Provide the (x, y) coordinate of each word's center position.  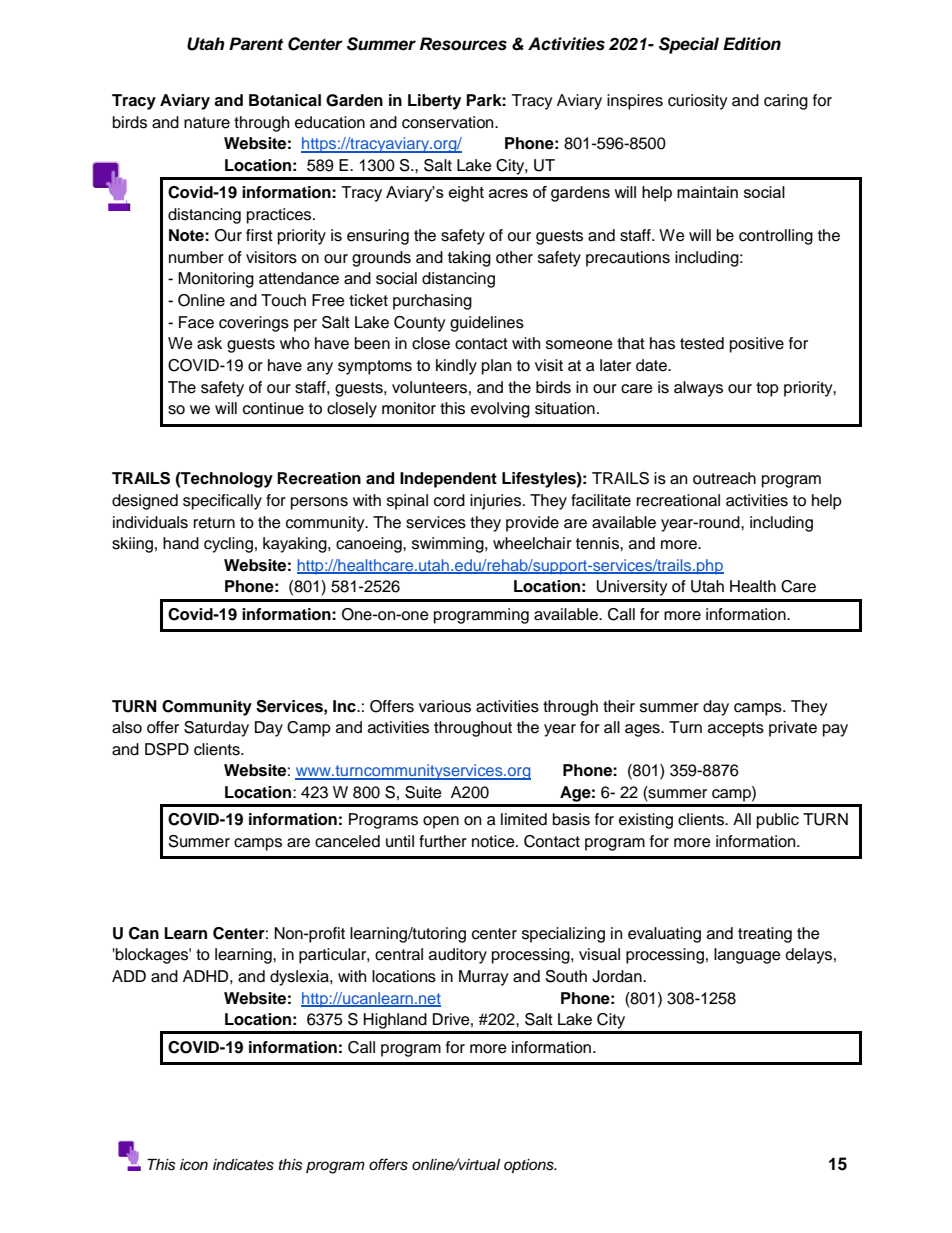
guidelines (487, 324)
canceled (347, 841)
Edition (752, 44)
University (632, 588)
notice (494, 841)
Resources (463, 44)
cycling (228, 545)
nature (207, 123)
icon (194, 1165)
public (778, 821)
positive (757, 345)
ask (209, 343)
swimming (449, 545)
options (530, 1166)
